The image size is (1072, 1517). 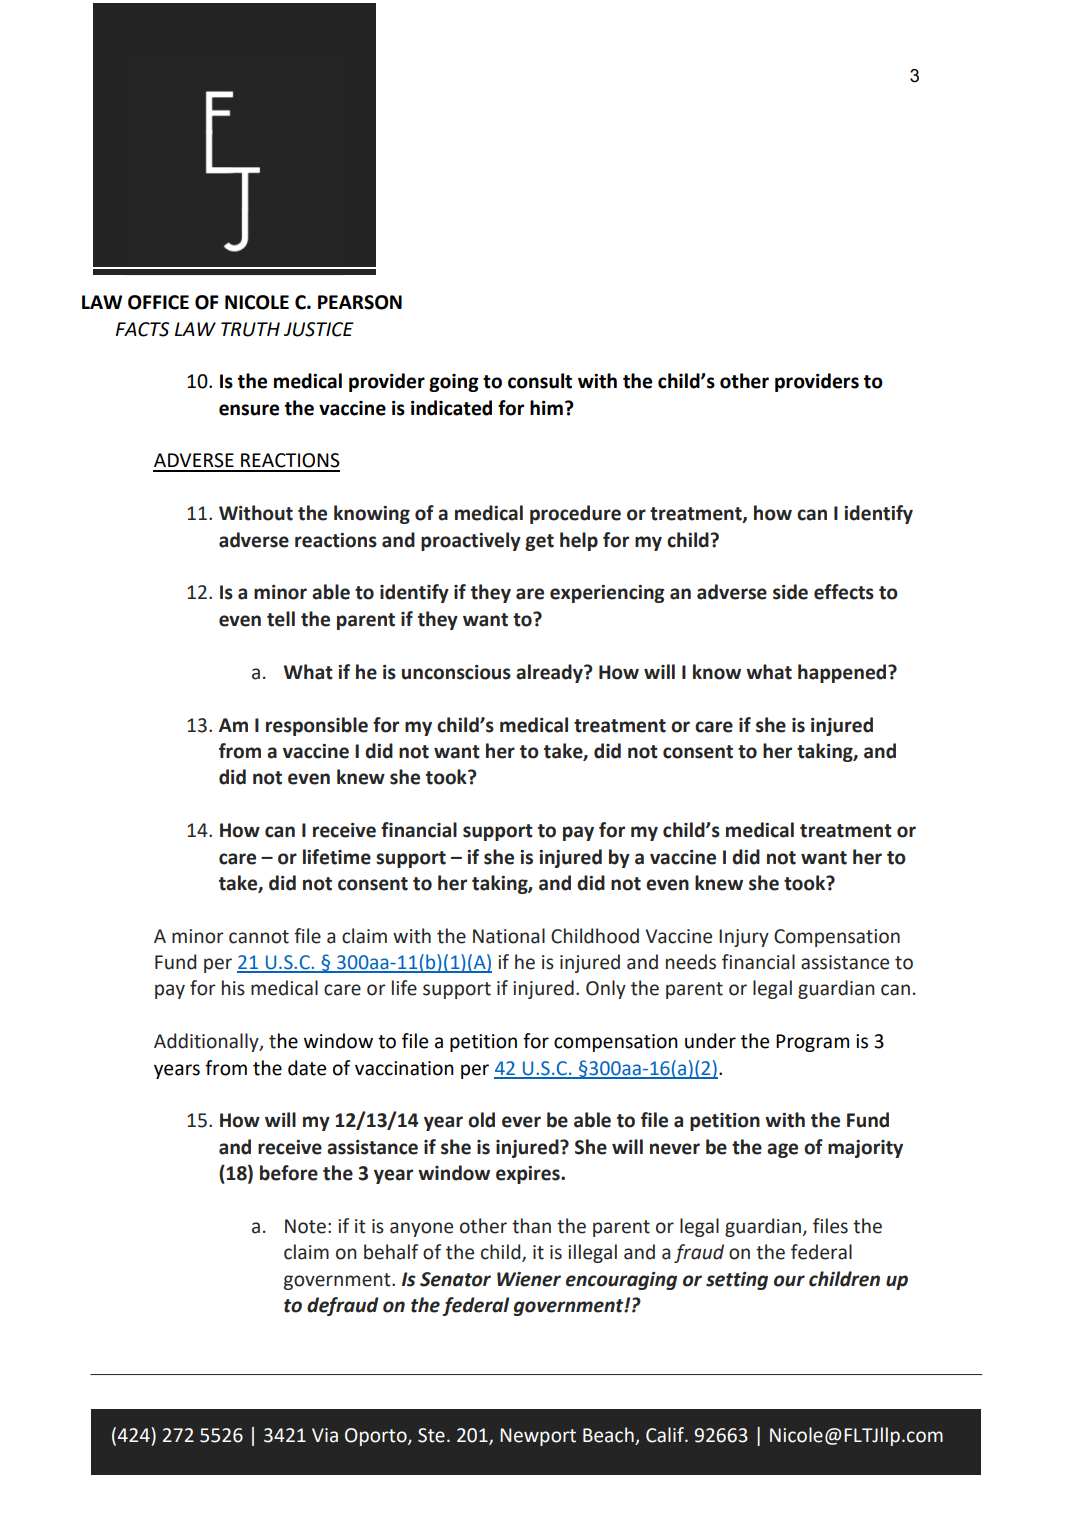 What do you see at coordinates (540, 381) in the screenshot?
I see `consult` at bounding box center [540, 381].
